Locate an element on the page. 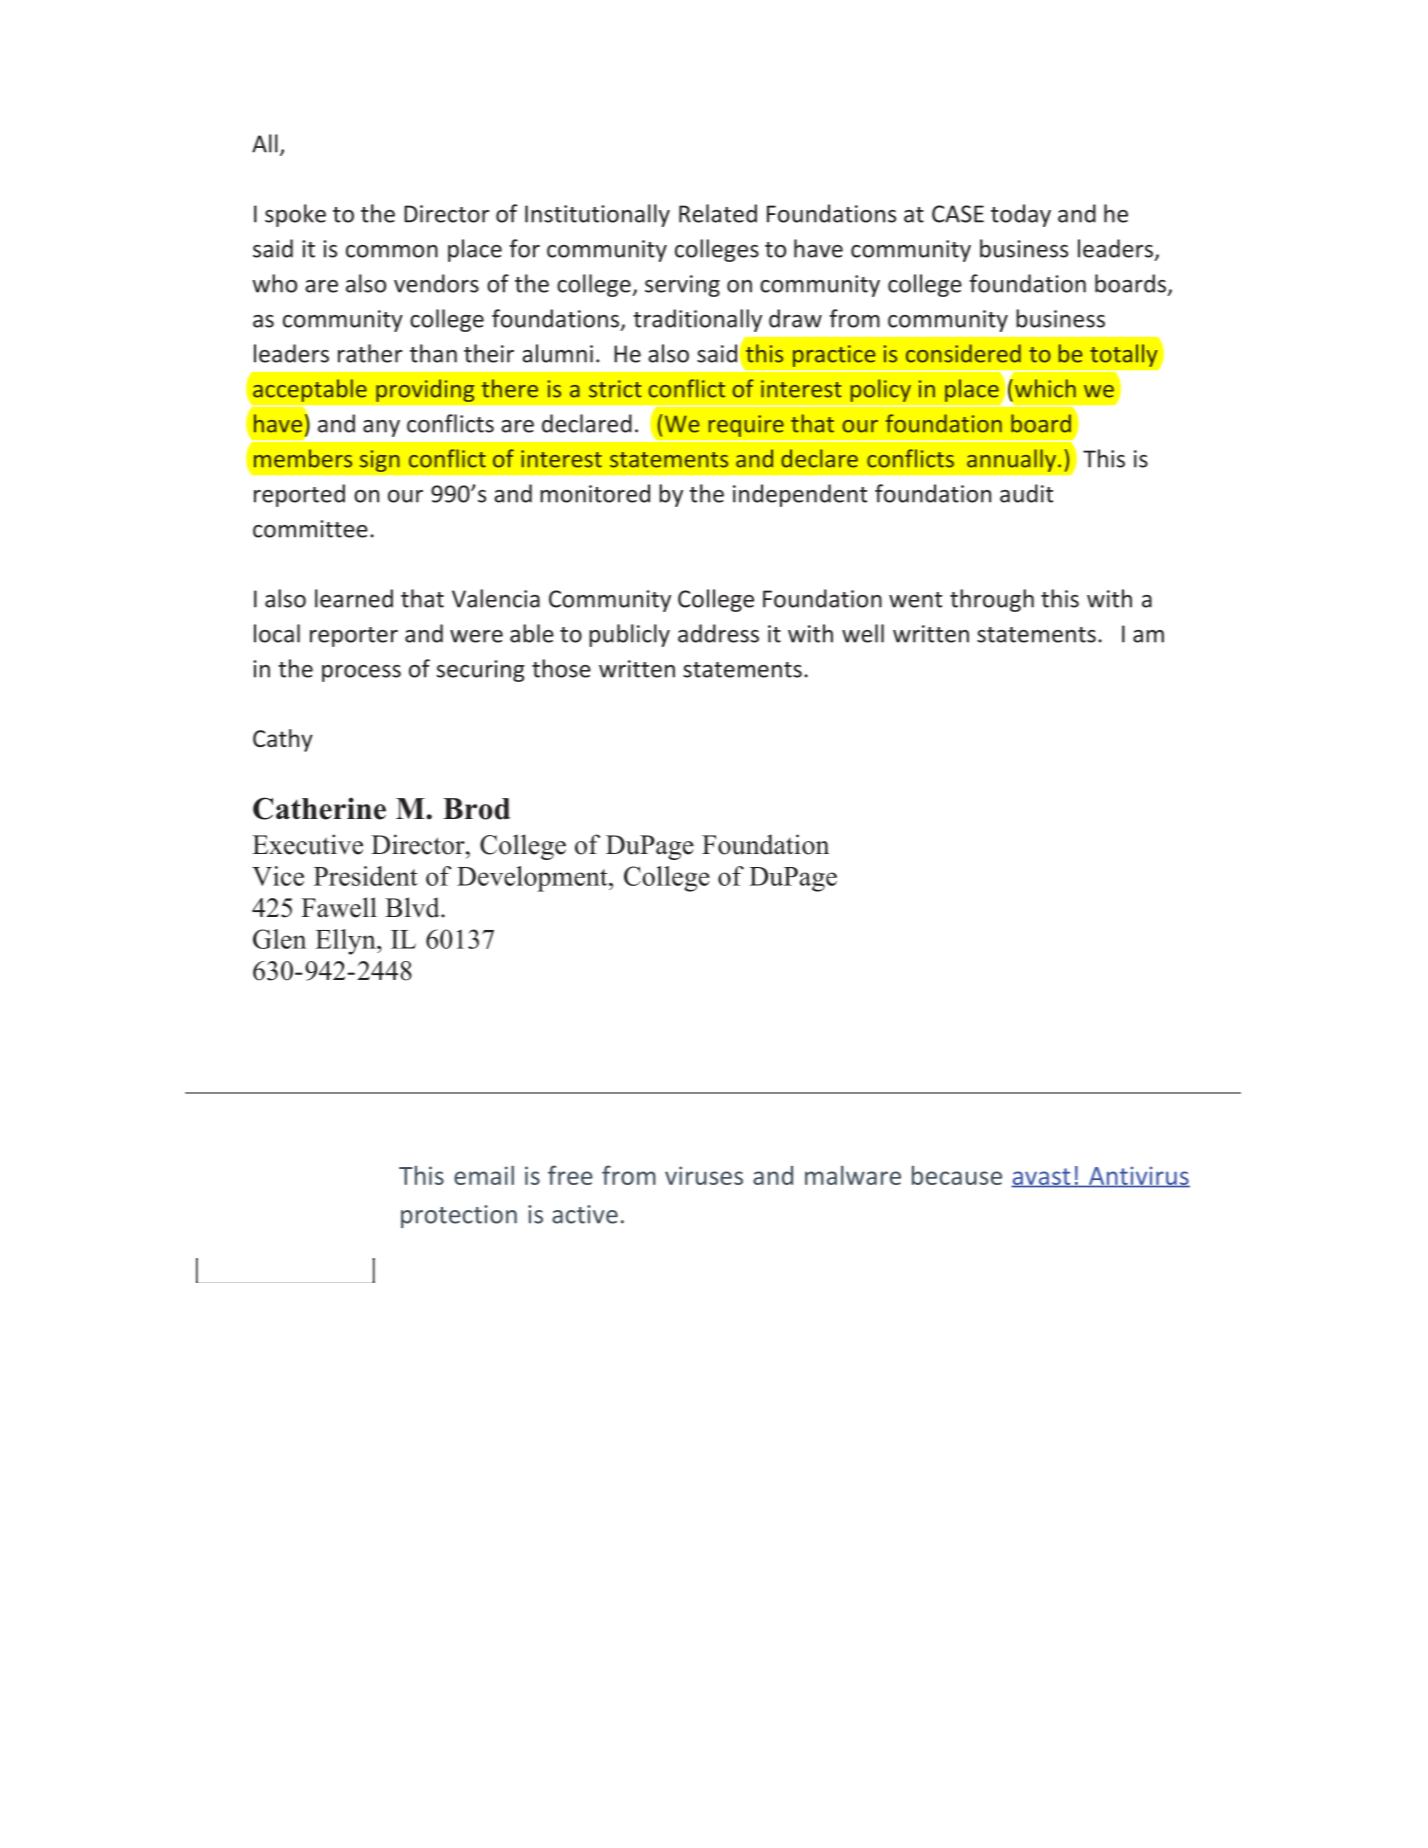 The width and height of the page is (1428, 1848). common is located at coordinates (392, 251).
